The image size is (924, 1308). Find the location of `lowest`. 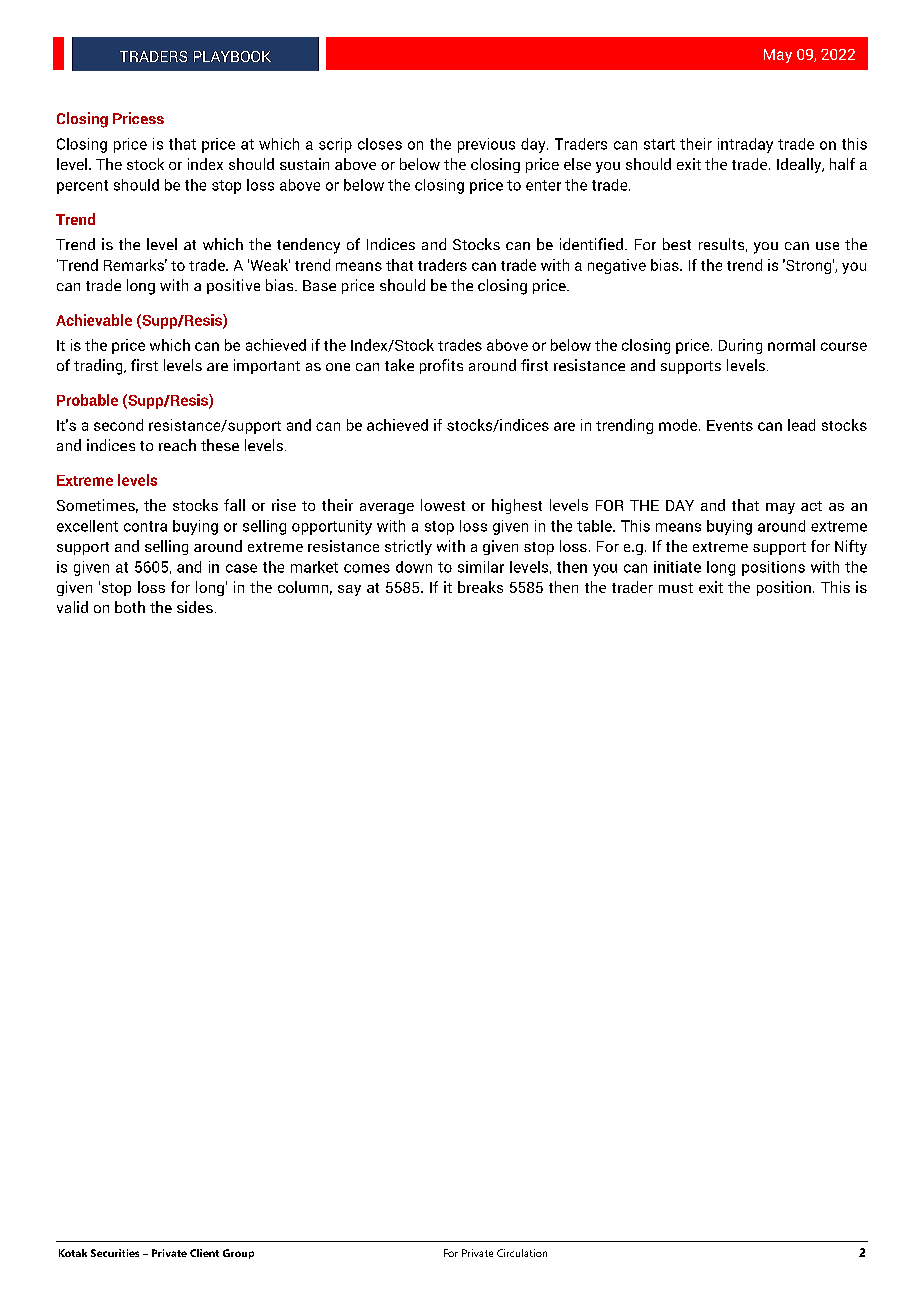

lowest is located at coordinates (443, 505).
